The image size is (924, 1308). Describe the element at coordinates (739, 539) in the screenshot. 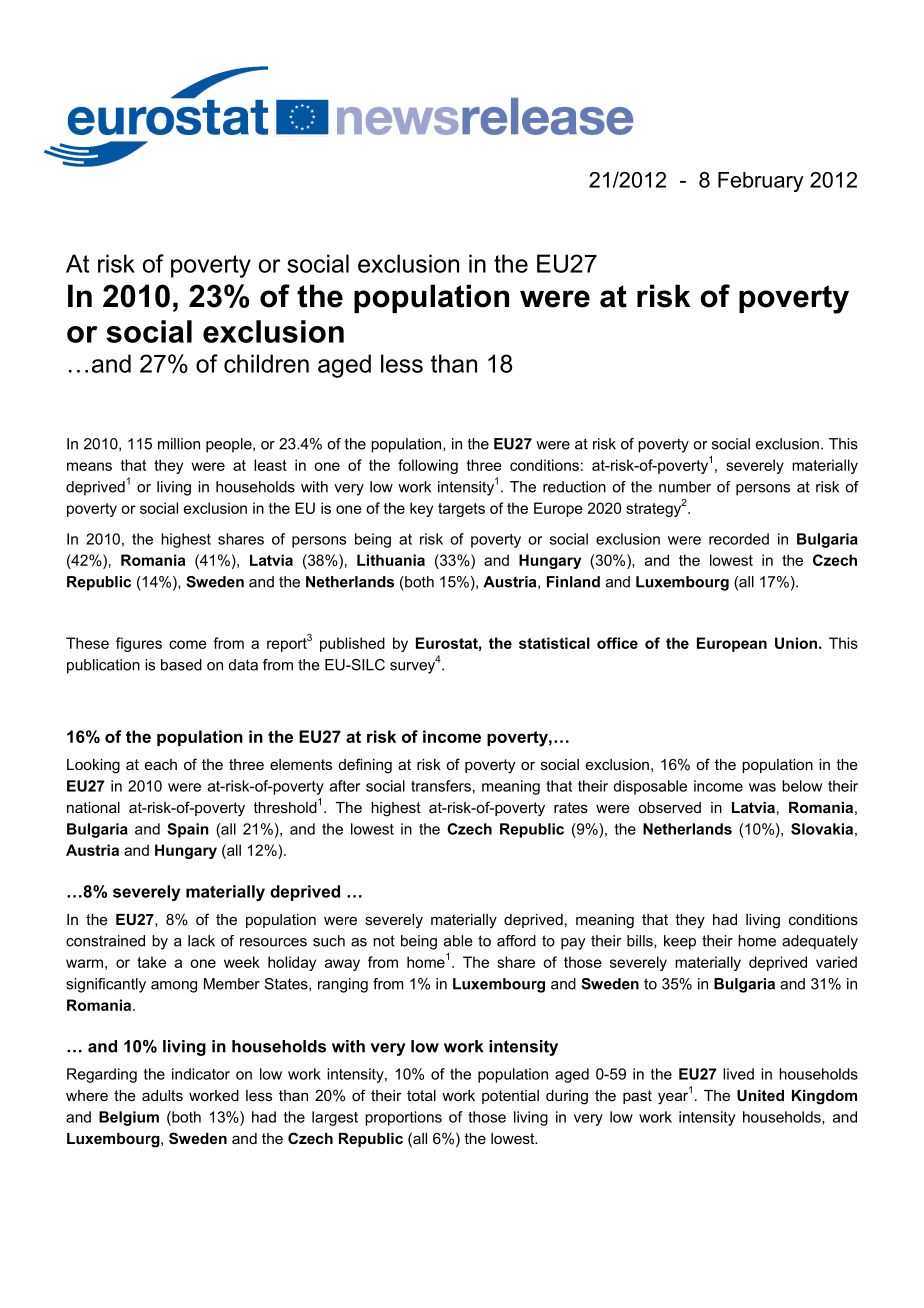

I see `recorded` at that location.
